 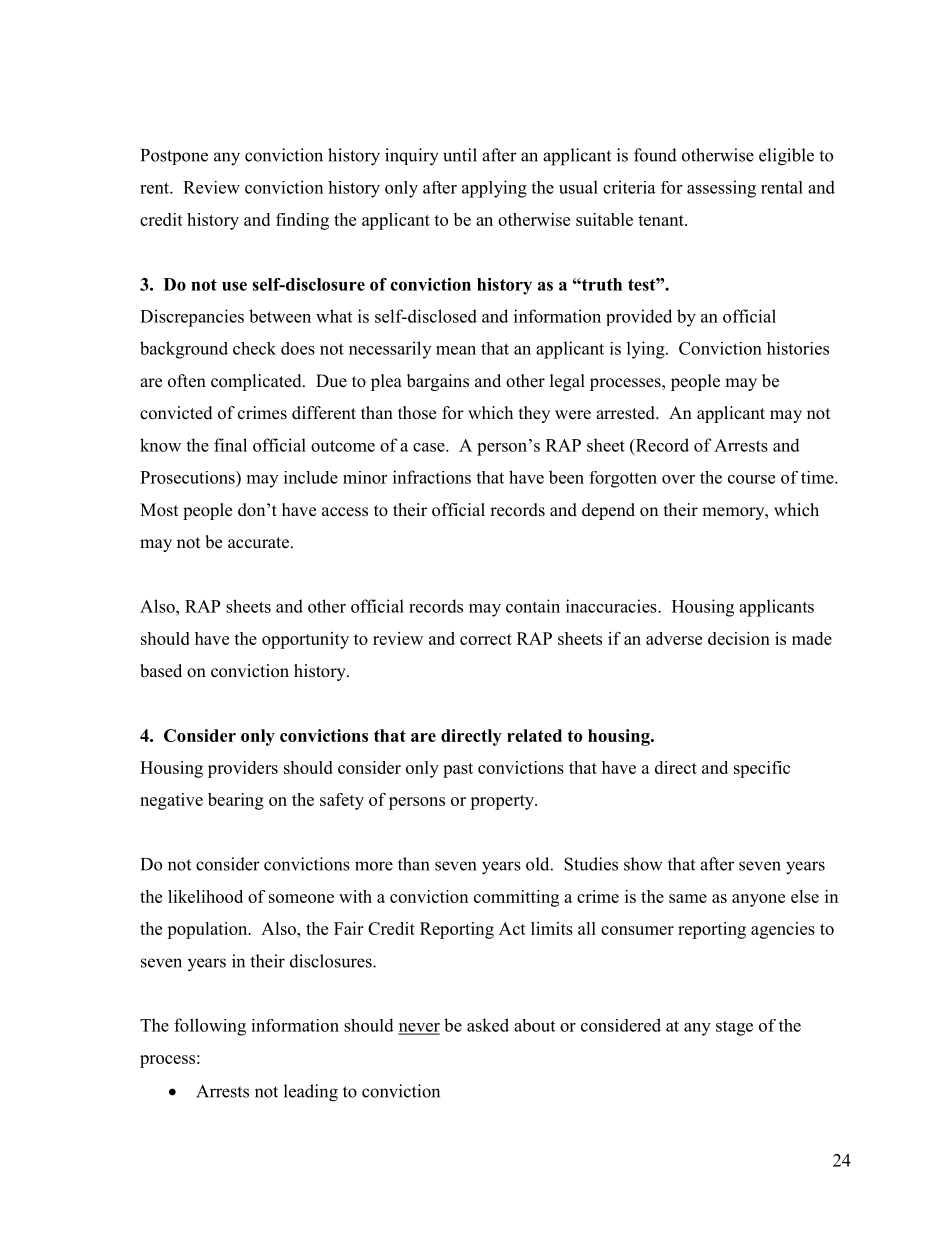 I want to click on specific, so click(x=762, y=769).
